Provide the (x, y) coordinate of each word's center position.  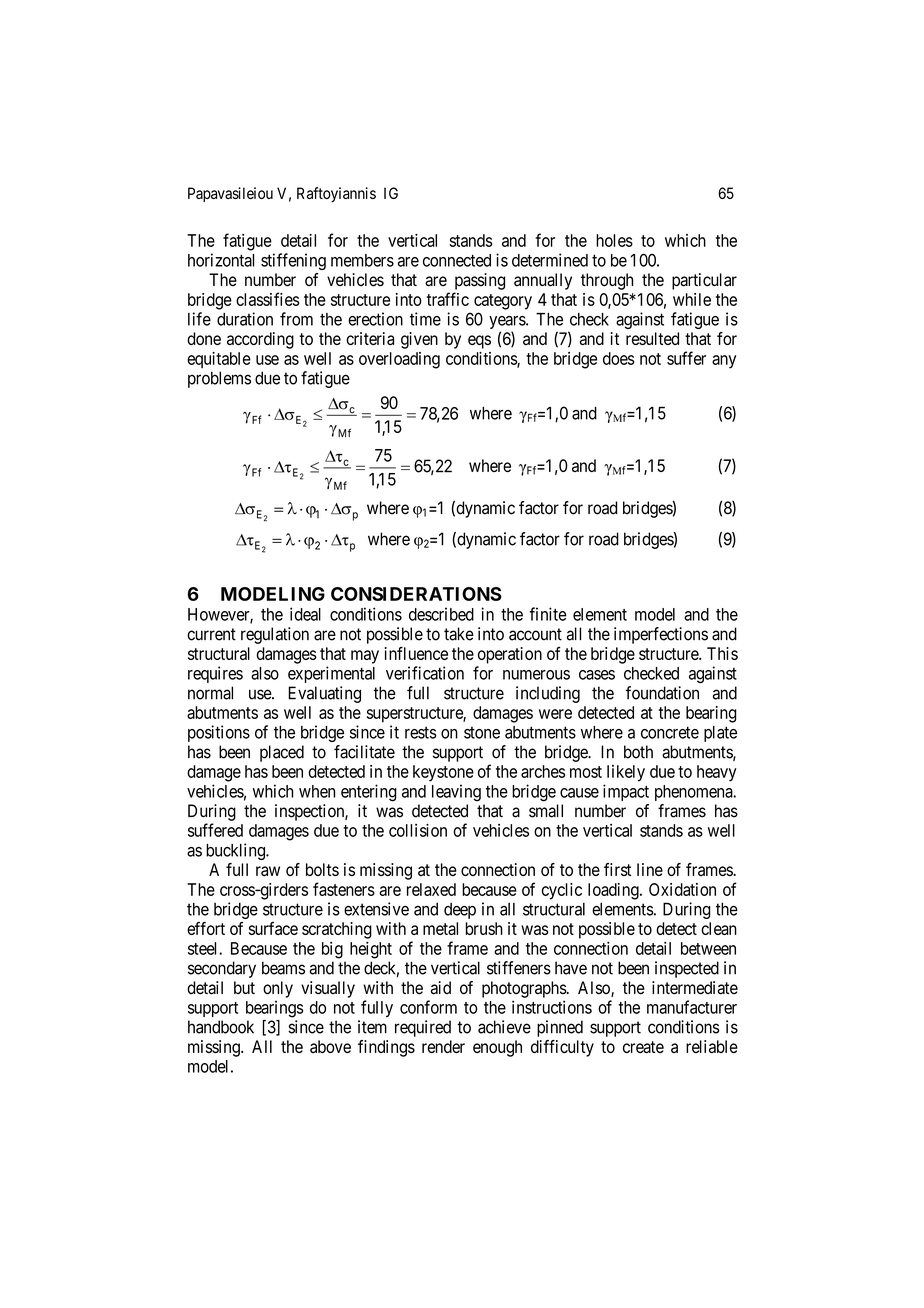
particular (704, 281)
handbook (221, 1027)
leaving (456, 793)
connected (457, 260)
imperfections (661, 635)
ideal (305, 614)
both (638, 752)
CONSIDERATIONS (416, 594)
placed (282, 753)
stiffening (293, 261)
